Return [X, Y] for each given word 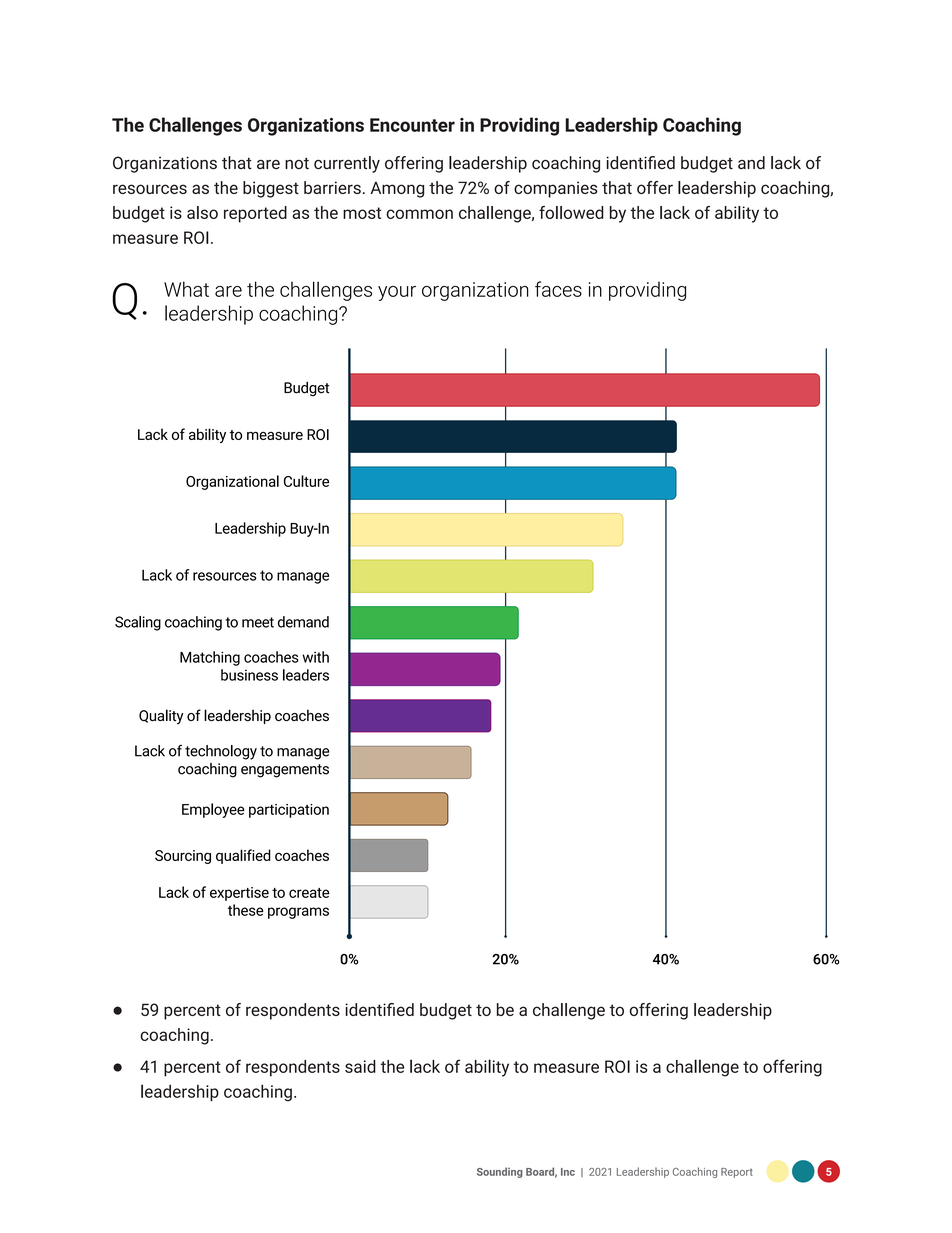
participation [289, 811]
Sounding [500, 1172]
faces [558, 289]
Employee [213, 810]
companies [556, 189]
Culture [306, 481]
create [309, 893]
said [360, 1066]
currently [347, 164]
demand [303, 622]
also [202, 212]
